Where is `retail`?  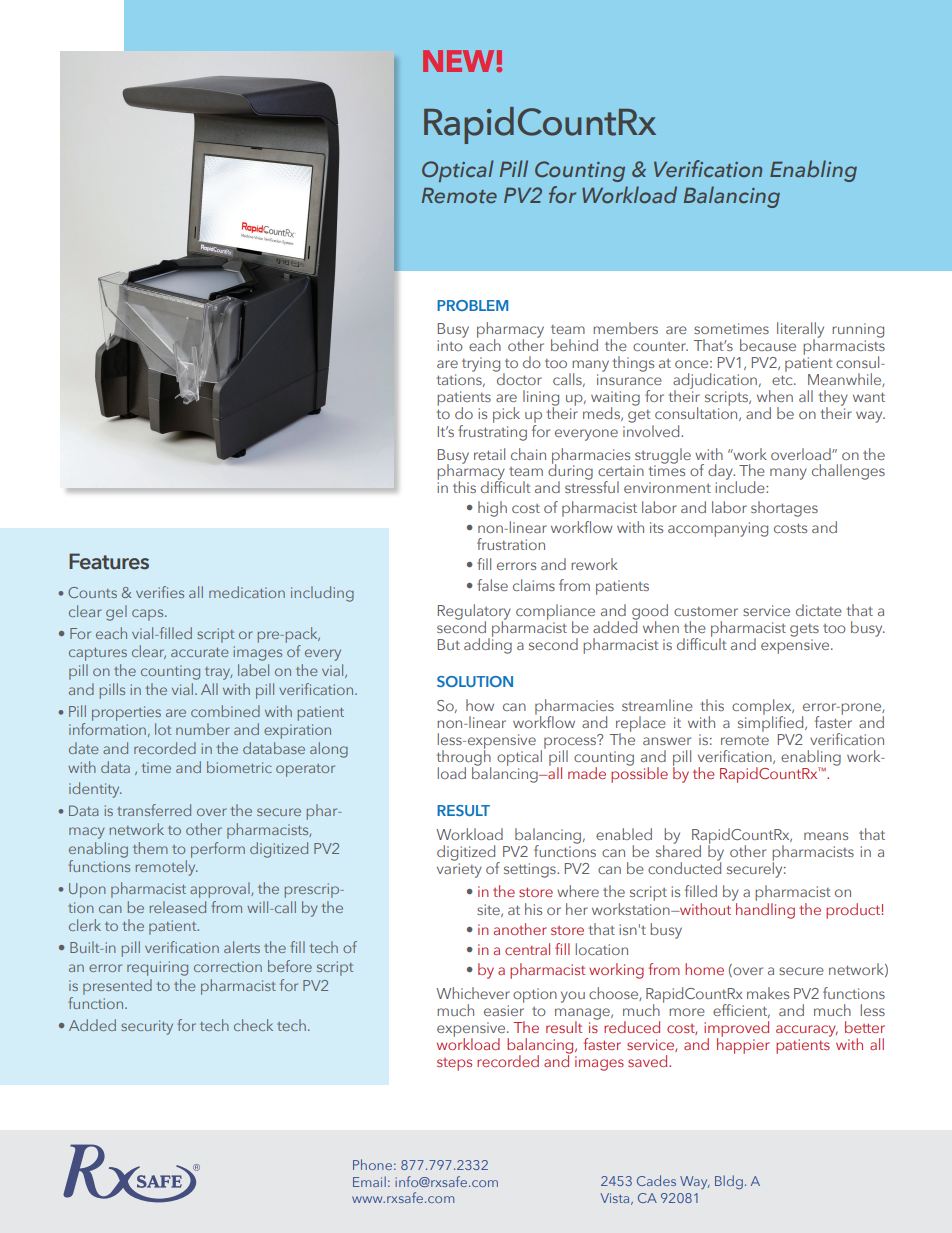 retail is located at coordinates (489, 454).
